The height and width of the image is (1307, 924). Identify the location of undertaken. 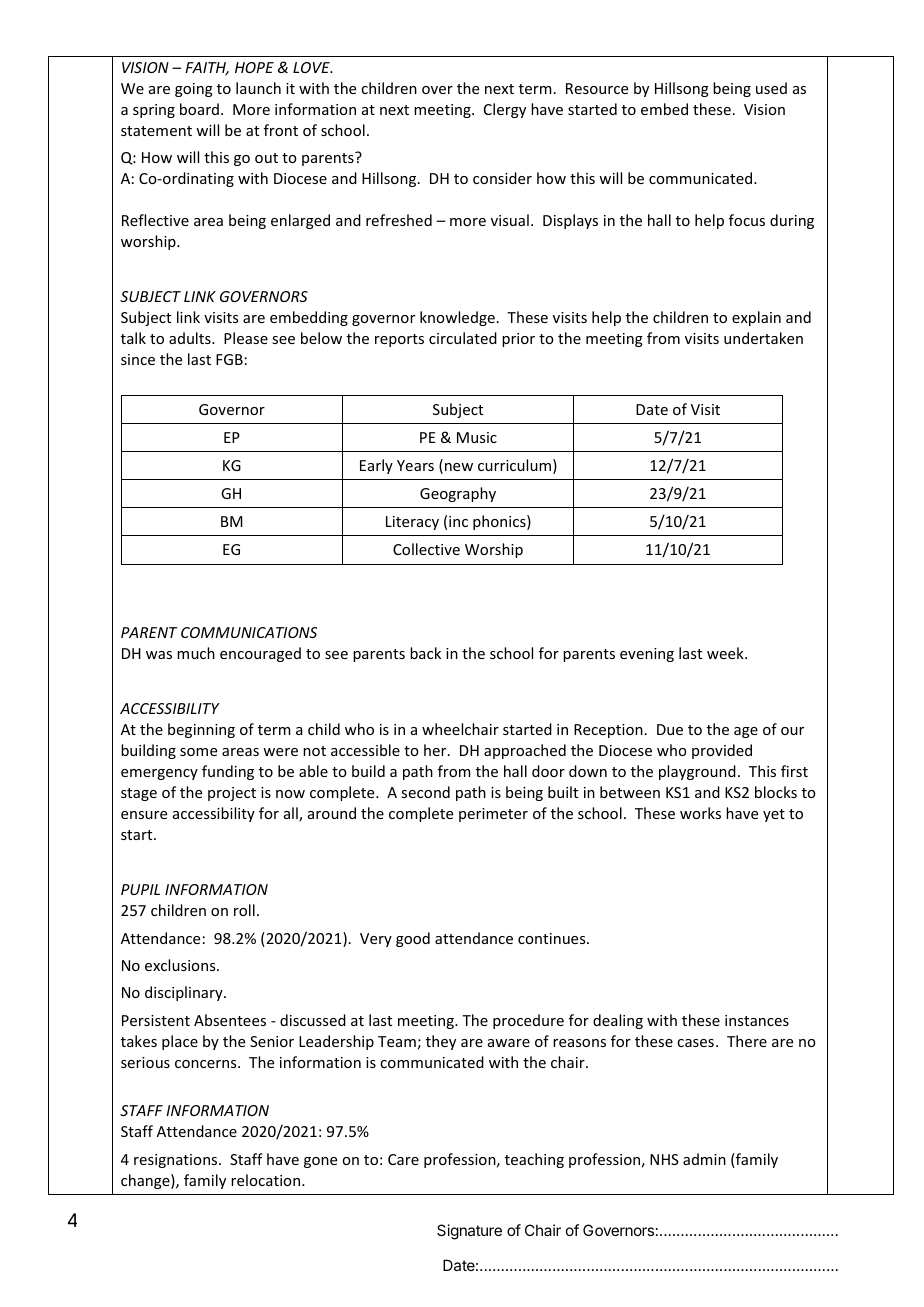
(763, 338).
